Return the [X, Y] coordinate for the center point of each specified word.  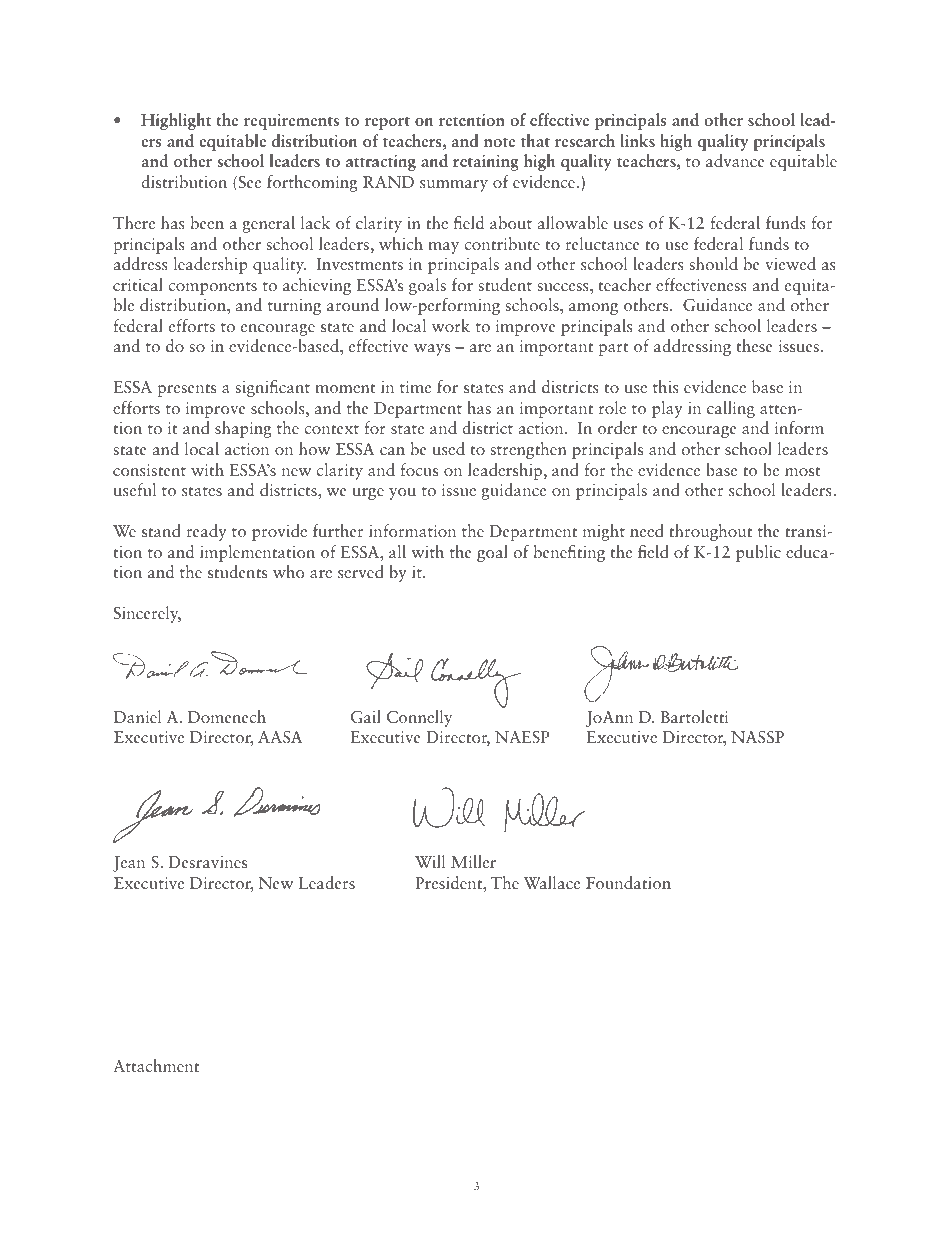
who [289, 571]
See [248, 183]
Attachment [156, 1065]
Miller [473, 861]
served [361, 571]
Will [430, 861]
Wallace [551, 882]
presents [187, 390]
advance [735, 160]
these [754, 345]
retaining [486, 162]
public [758, 553]
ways [432, 350]
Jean [129, 864]
